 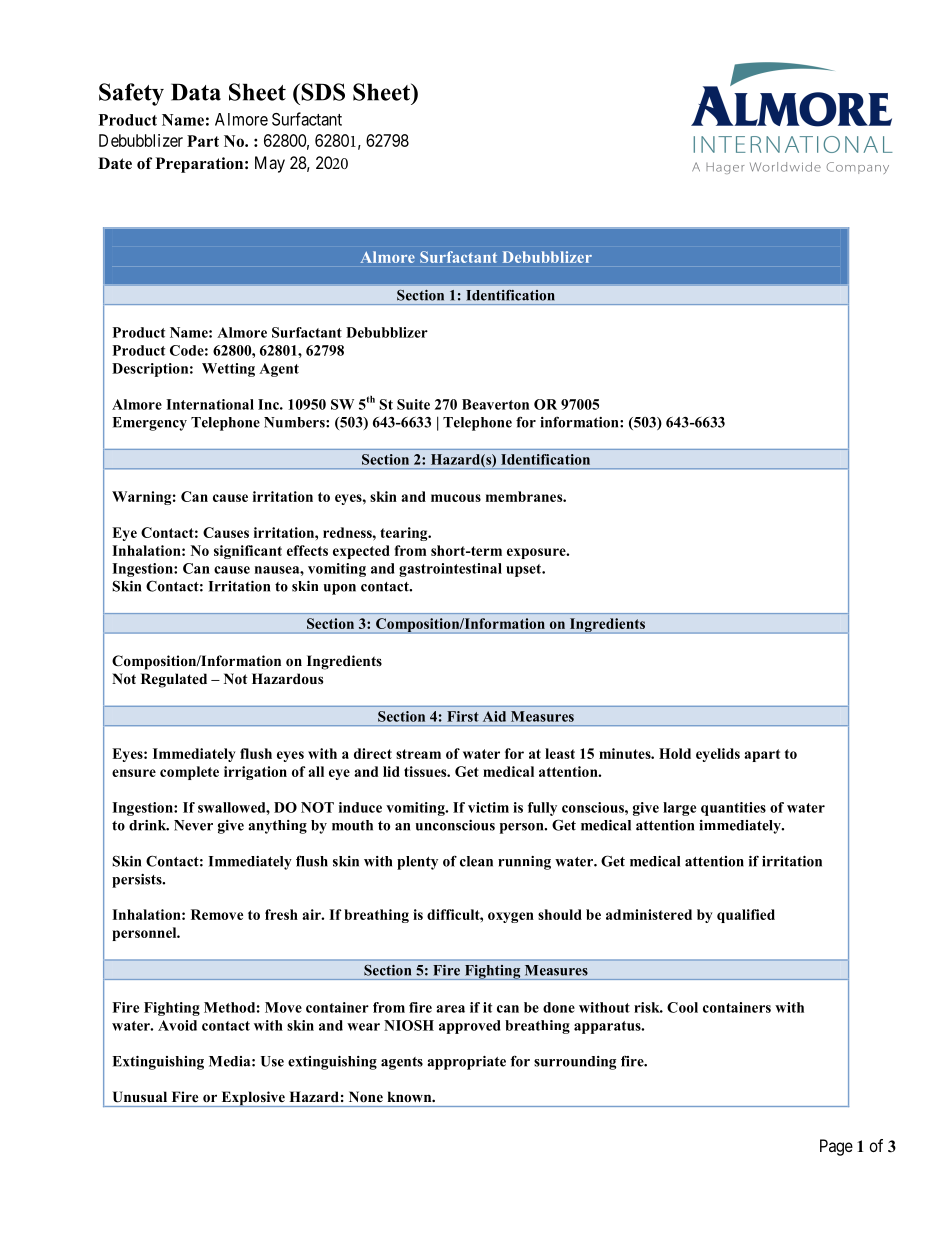 What do you see at coordinates (253, 1099) in the screenshot?
I see `Explosive` at bounding box center [253, 1099].
